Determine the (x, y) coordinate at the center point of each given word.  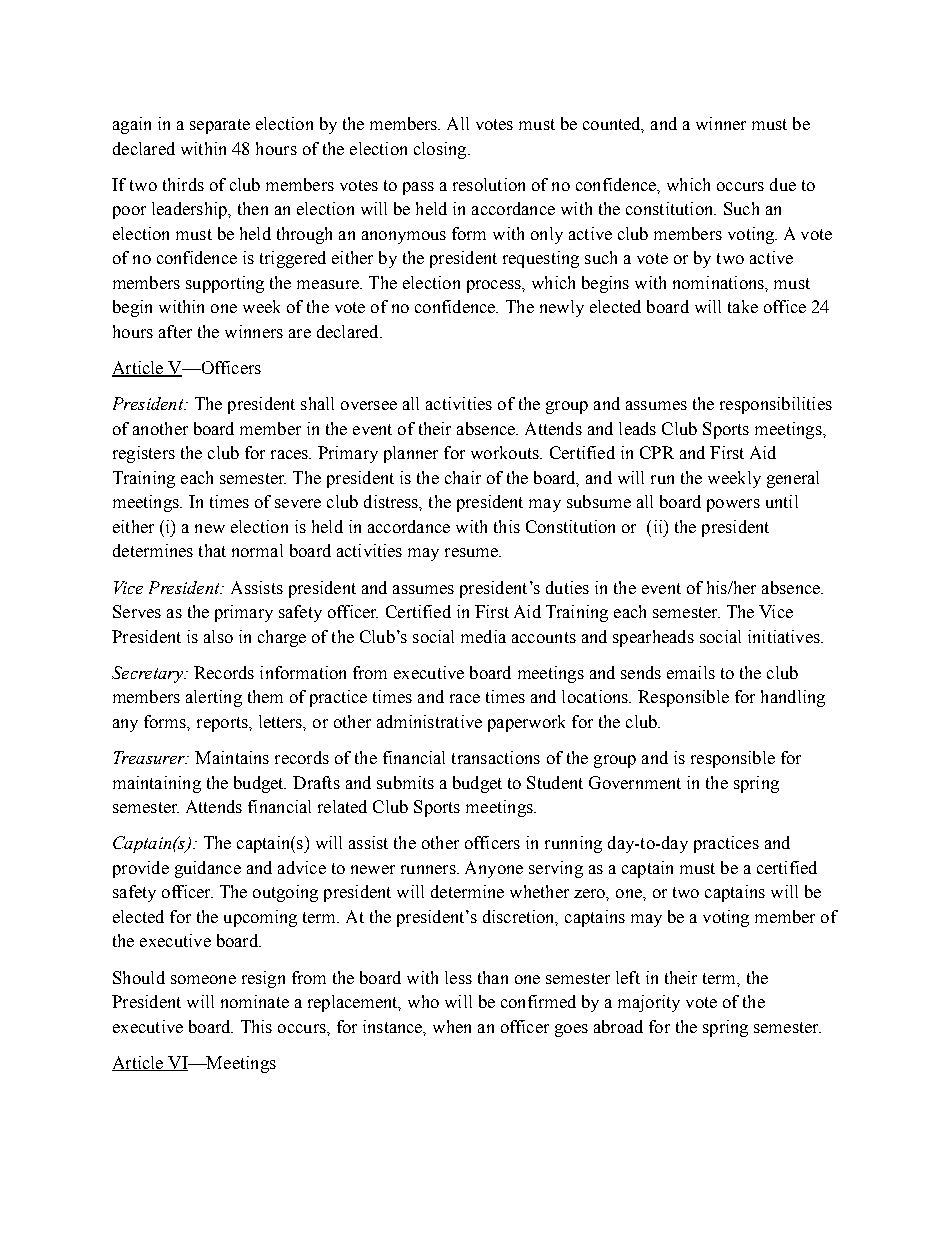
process (495, 286)
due (783, 184)
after (175, 331)
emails (691, 672)
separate (220, 126)
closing (441, 150)
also (218, 636)
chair (463, 477)
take (743, 306)
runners (429, 869)
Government (635, 782)
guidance (208, 869)
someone (203, 979)
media (483, 636)
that (212, 550)
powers (733, 505)
